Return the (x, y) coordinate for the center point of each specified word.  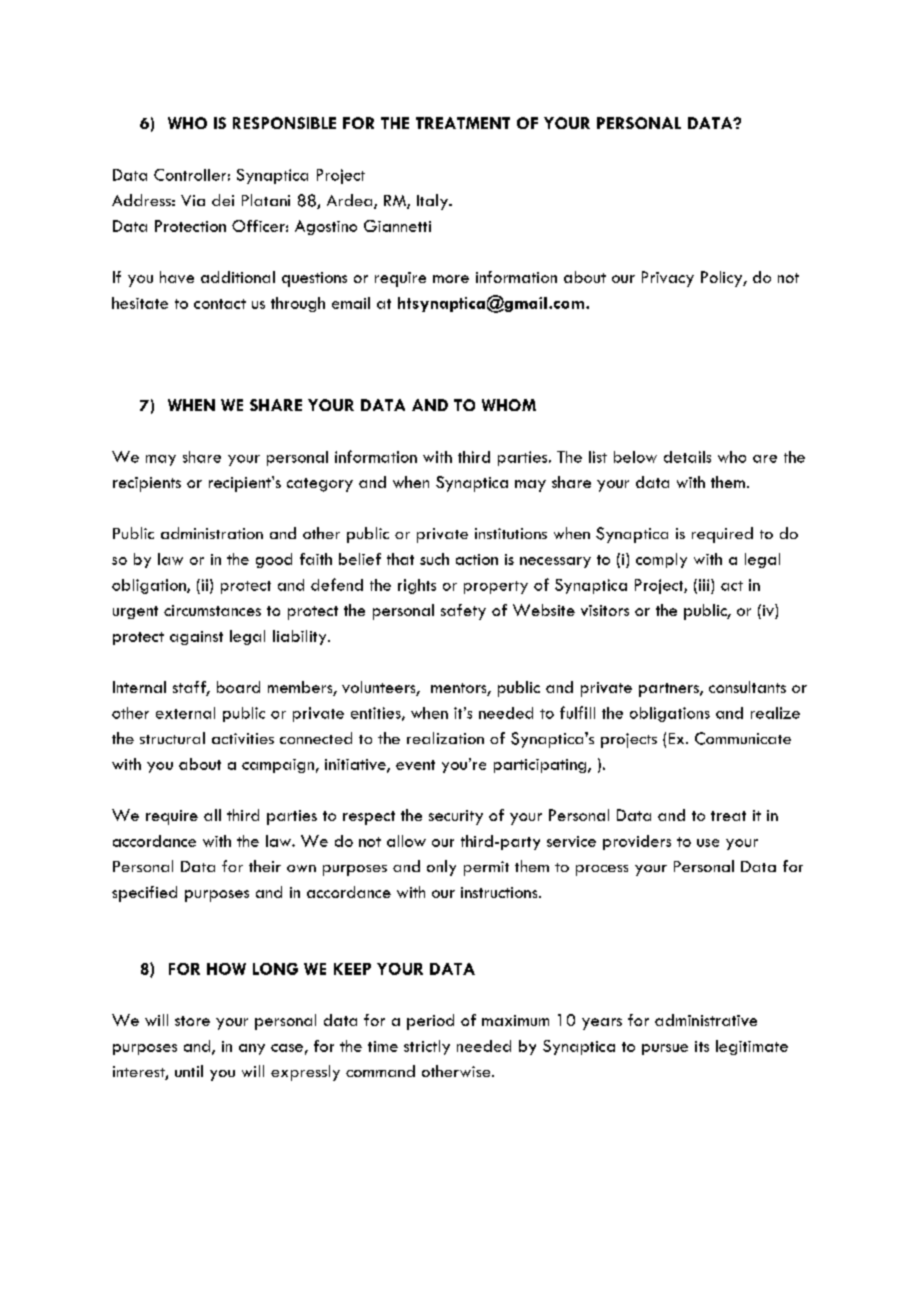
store (192, 1021)
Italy (433, 202)
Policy (722, 279)
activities (243, 738)
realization (445, 738)
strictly (427, 1047)
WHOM (509, 405)
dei (223, 200)
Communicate (743, 738)
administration (212, 533)
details (687, 457)
